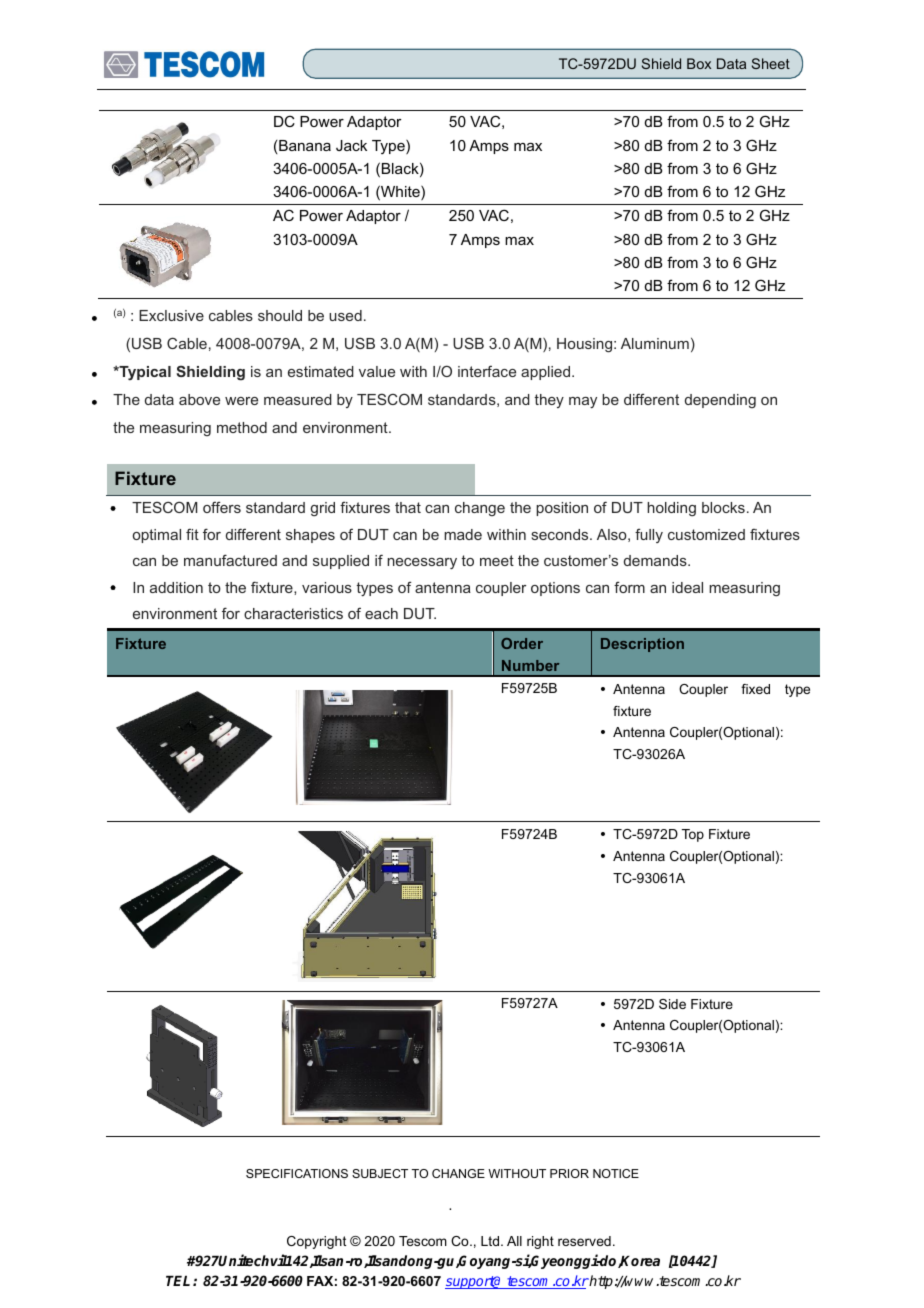  What do you see at coordinates (616, 1173) in the screenshot?
I see `NOTICE` at bounding box center [616, 1173].
